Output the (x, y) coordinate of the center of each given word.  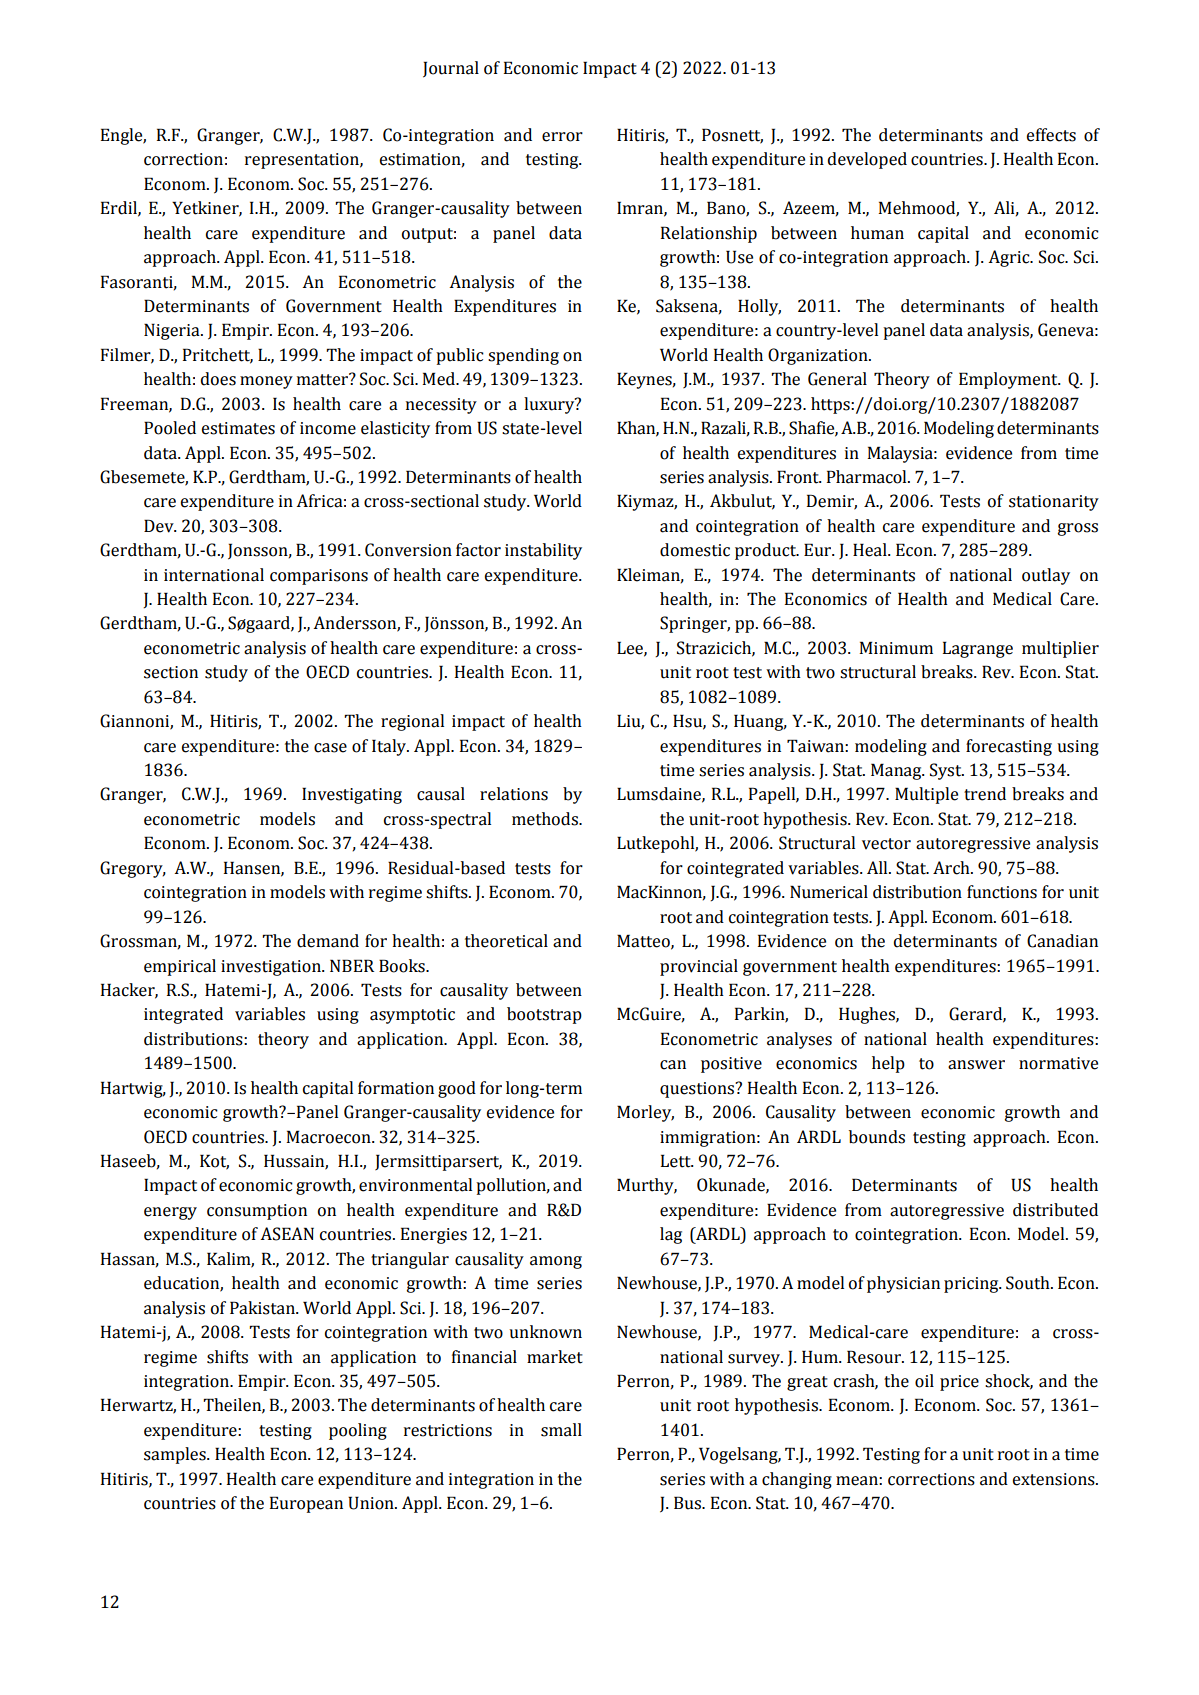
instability (543, 551)
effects (1051, 135)
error (562, 137)
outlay (1046, 576)
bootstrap (544, 1015)
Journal (451, 69)
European (306, 1504)
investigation (272, 968)
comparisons (319, 577)
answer (976, 1065)
